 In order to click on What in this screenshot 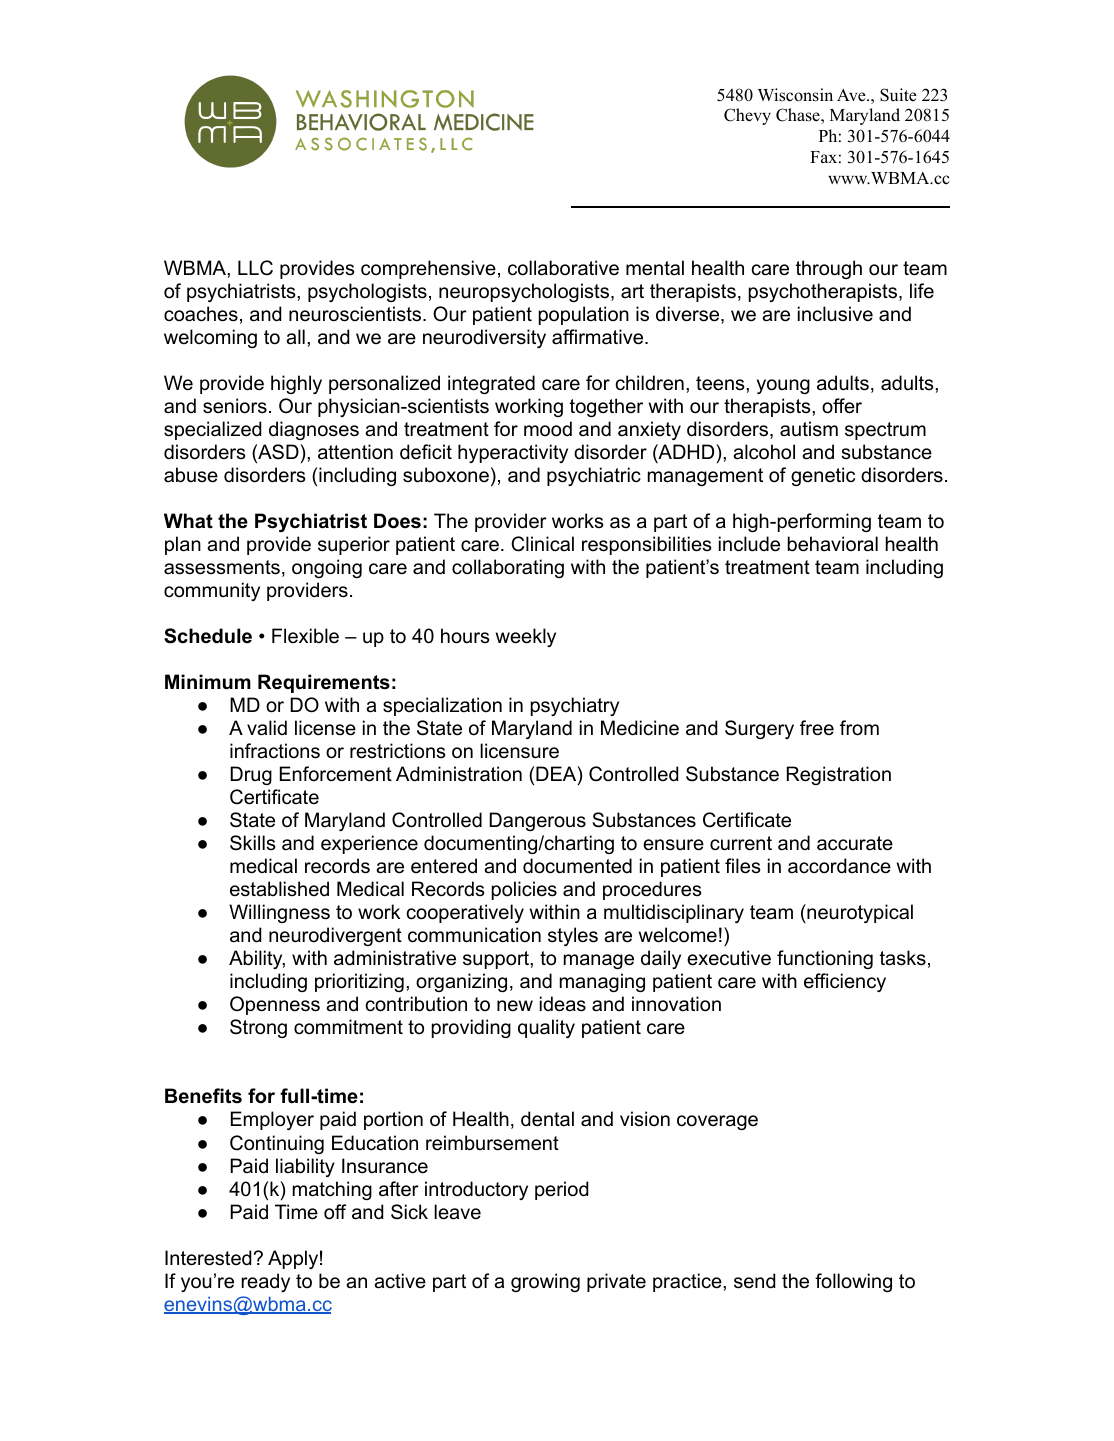, I will do `click(188, 521)`.
